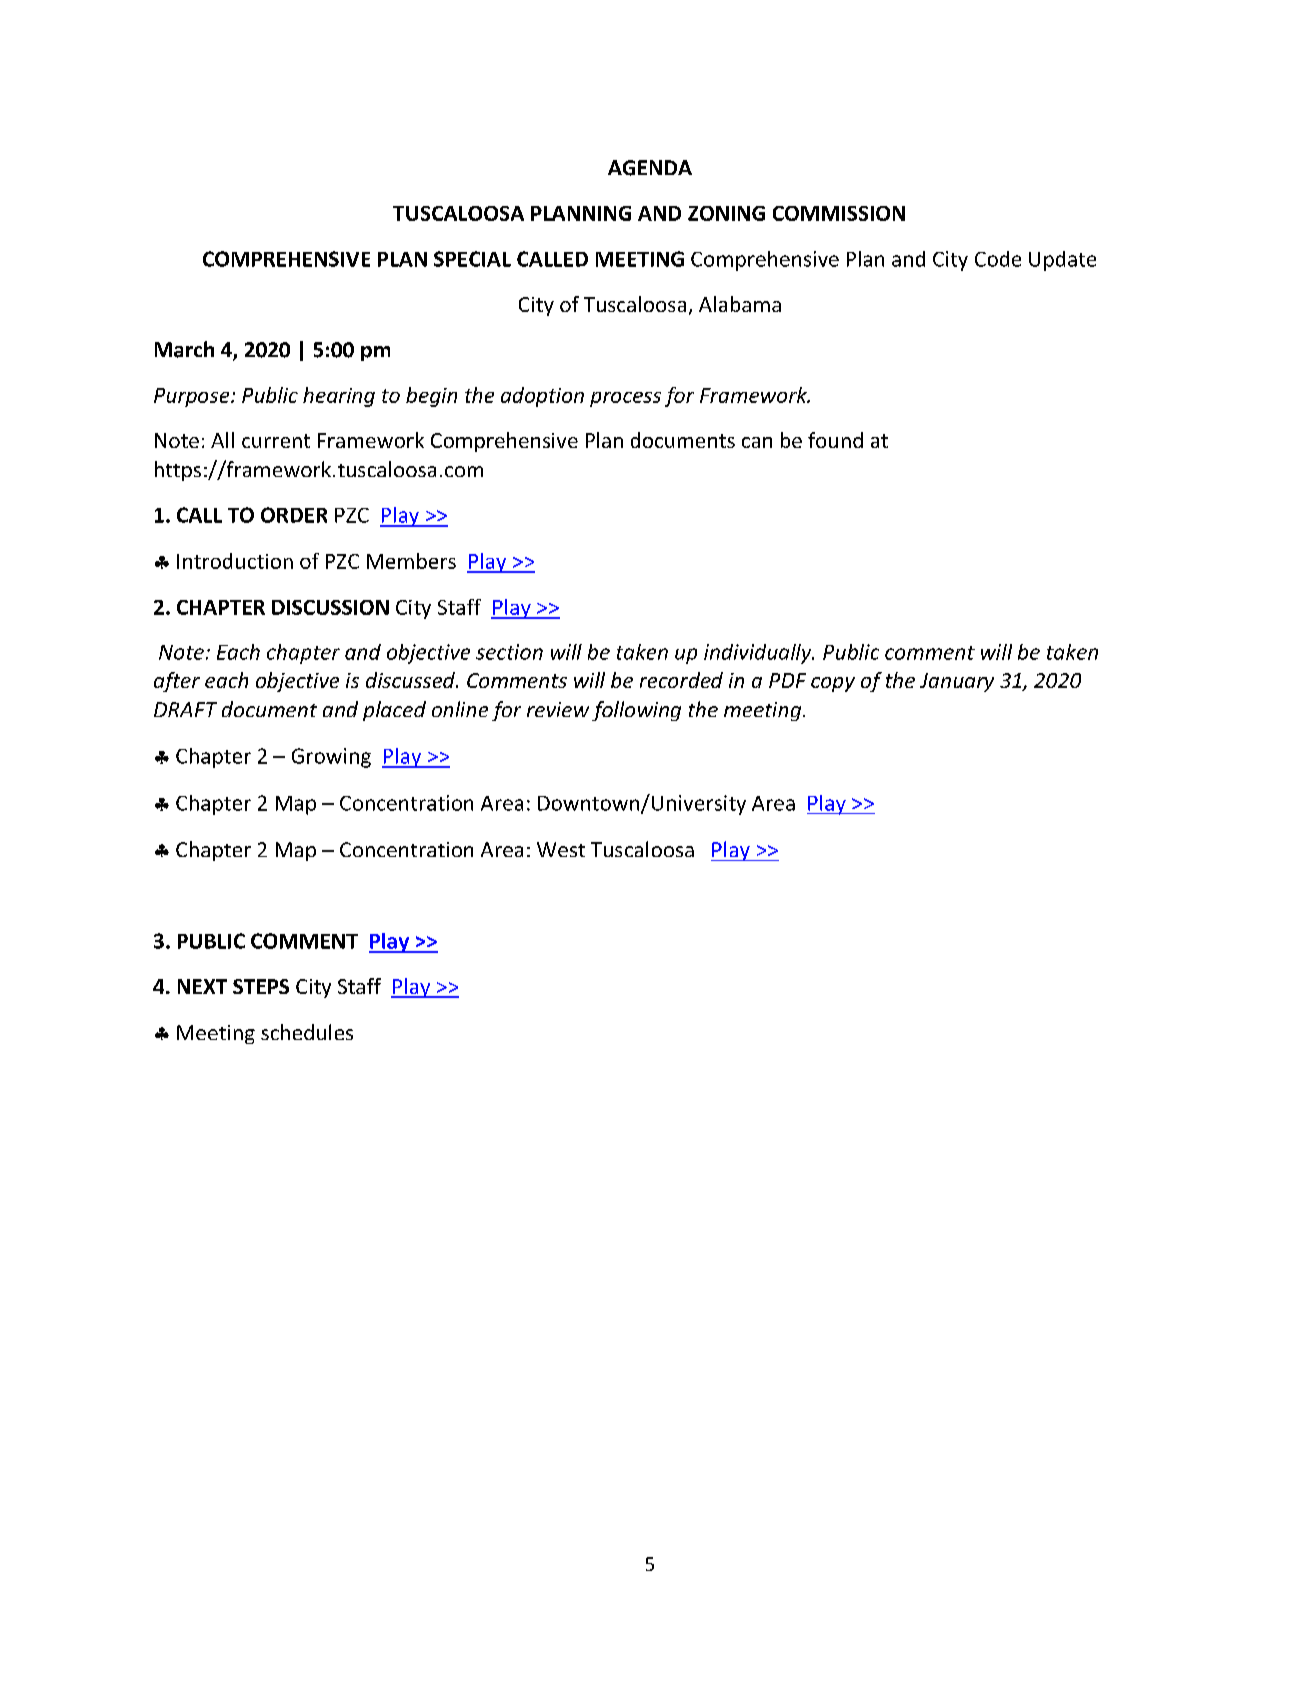 This screenshot has height=1682, width=1300. I want to click on AGENDA, so click(650, 168).
